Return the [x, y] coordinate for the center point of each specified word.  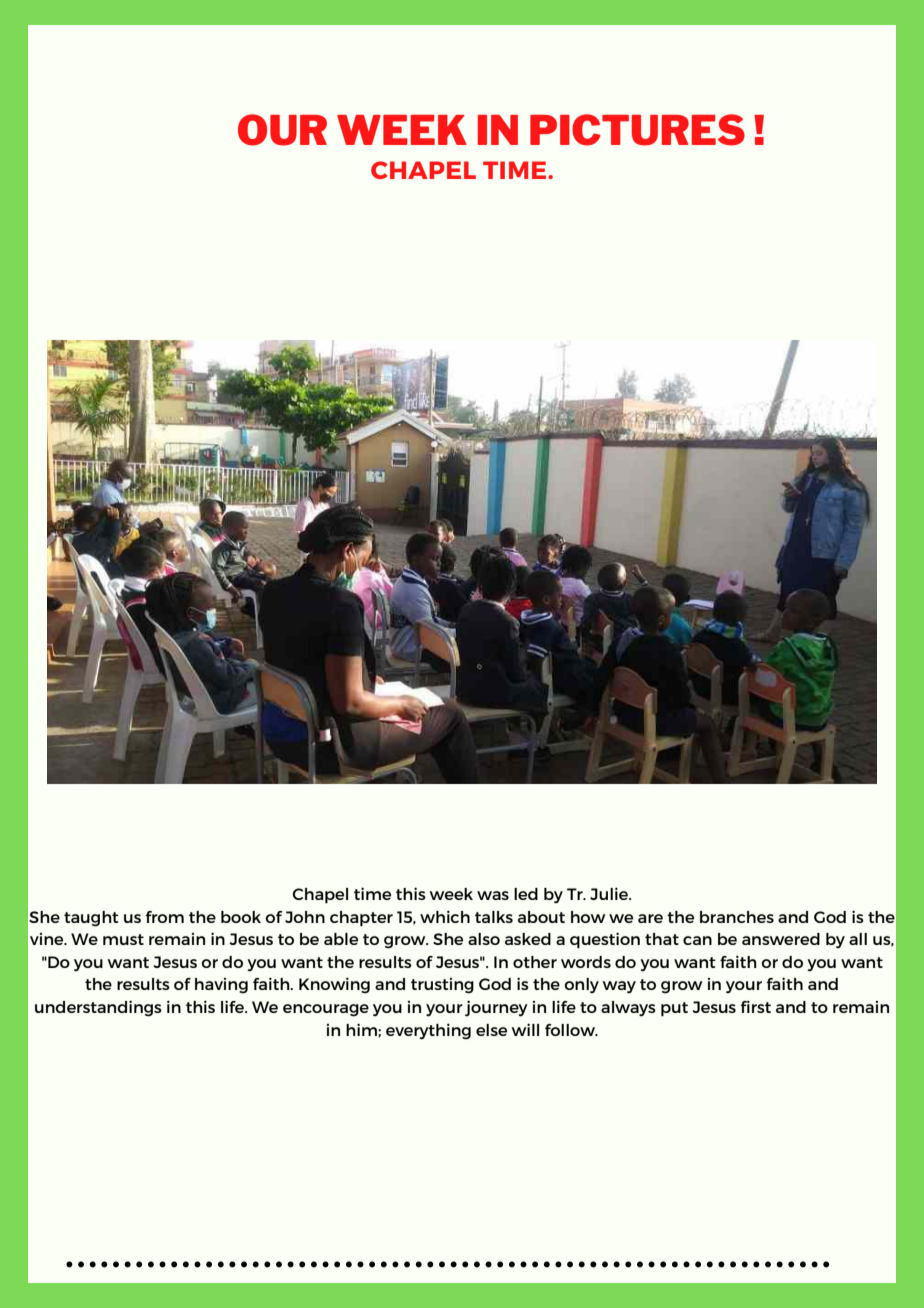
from [165, 917]
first [756, 1006]
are [650, 918]
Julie [610, 893]
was [493, 895]
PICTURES [637, 130]
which [445, 916]
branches [737, 917]
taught [91, 919]
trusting [442, 986]
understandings [98, 1008]
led [526, 894]
